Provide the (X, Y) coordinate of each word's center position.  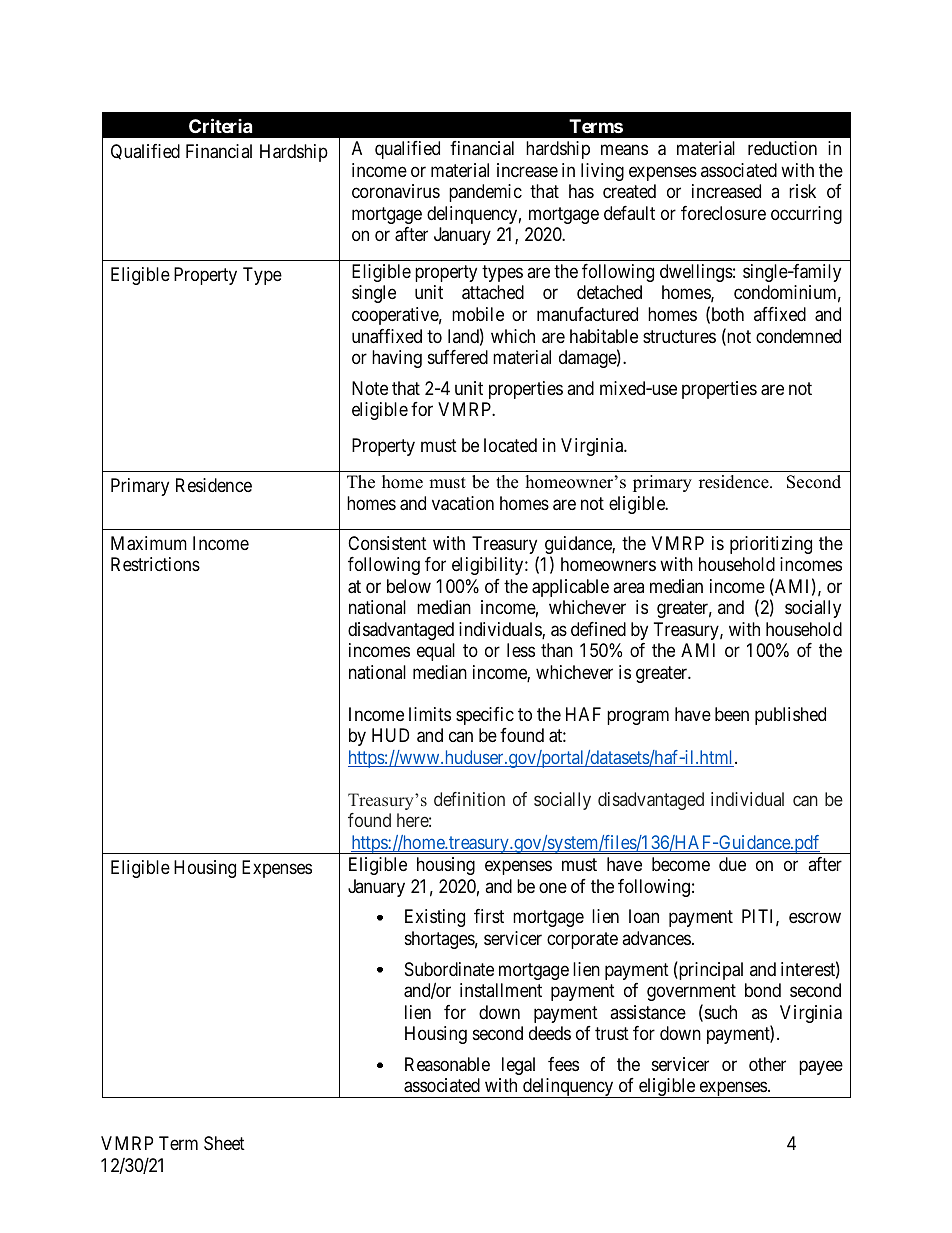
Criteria (220, 125)
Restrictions (155, 564)
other (767, 1064)
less (521, 650)
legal (518, 1066)
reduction (782, 148)
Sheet (224, 1143)
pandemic (485, 193)
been (732, 714)
